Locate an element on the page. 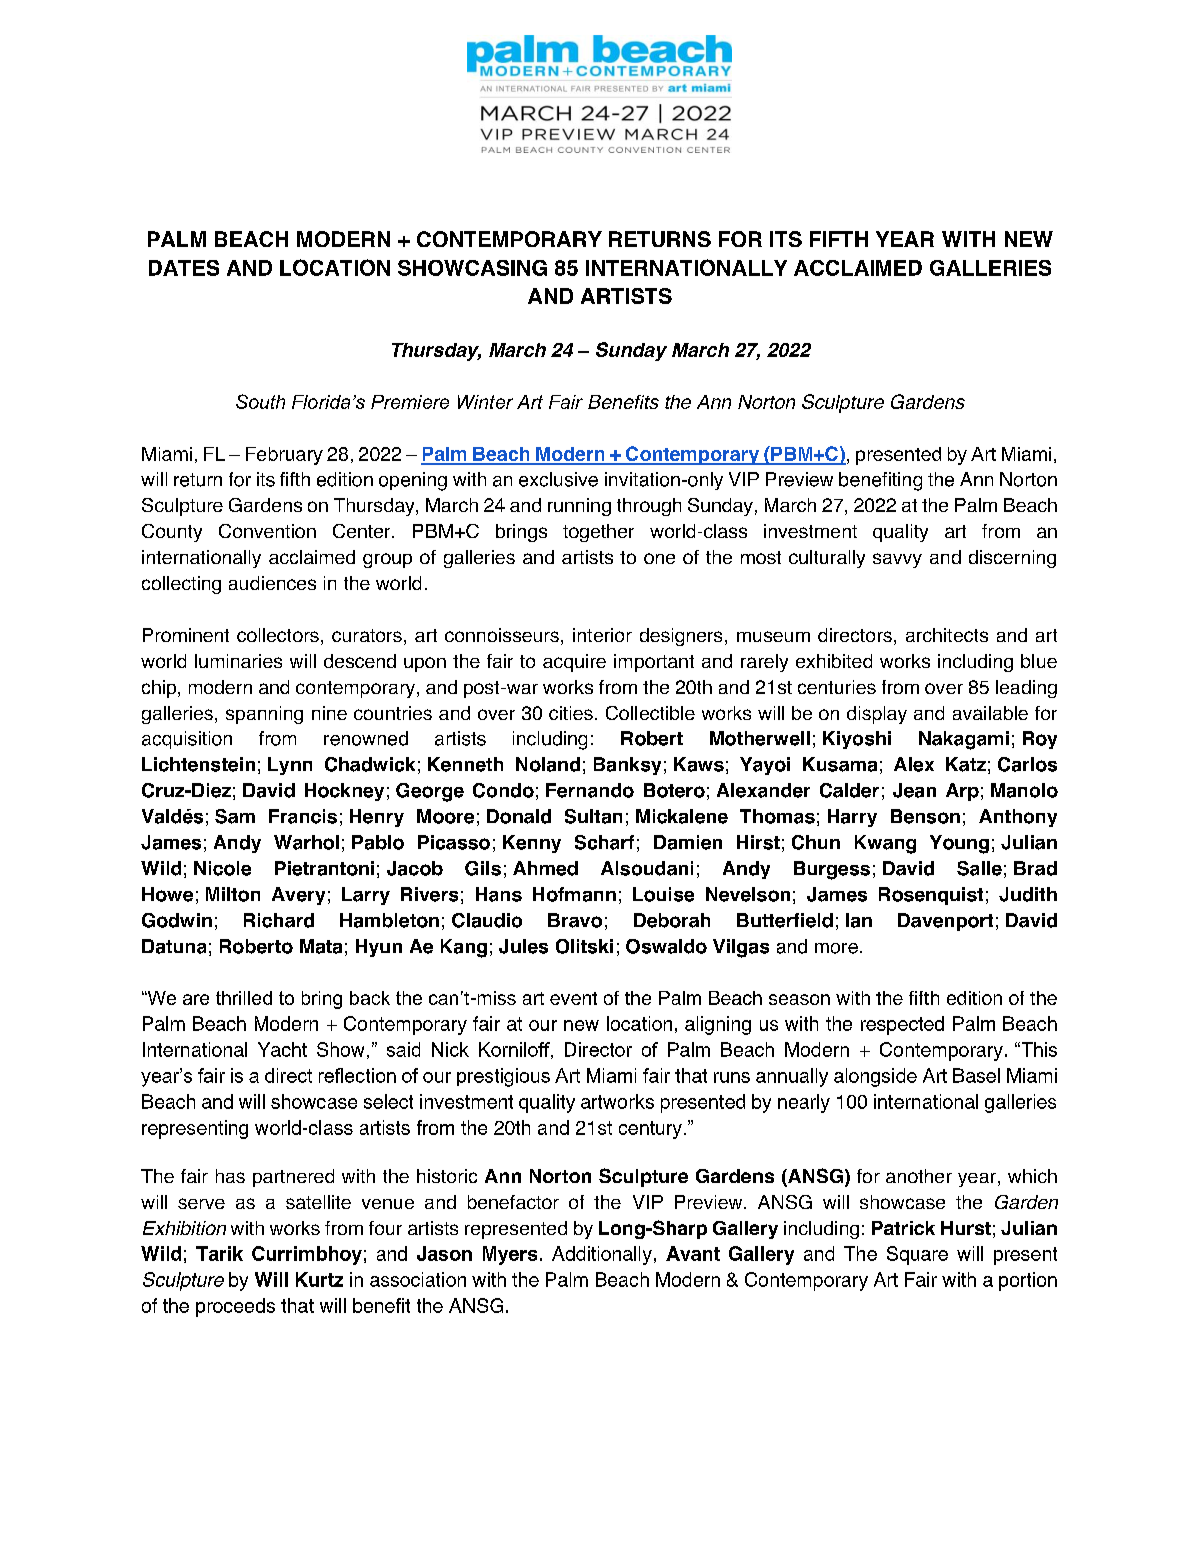  exclusive is located at coordinates (558, 479).
